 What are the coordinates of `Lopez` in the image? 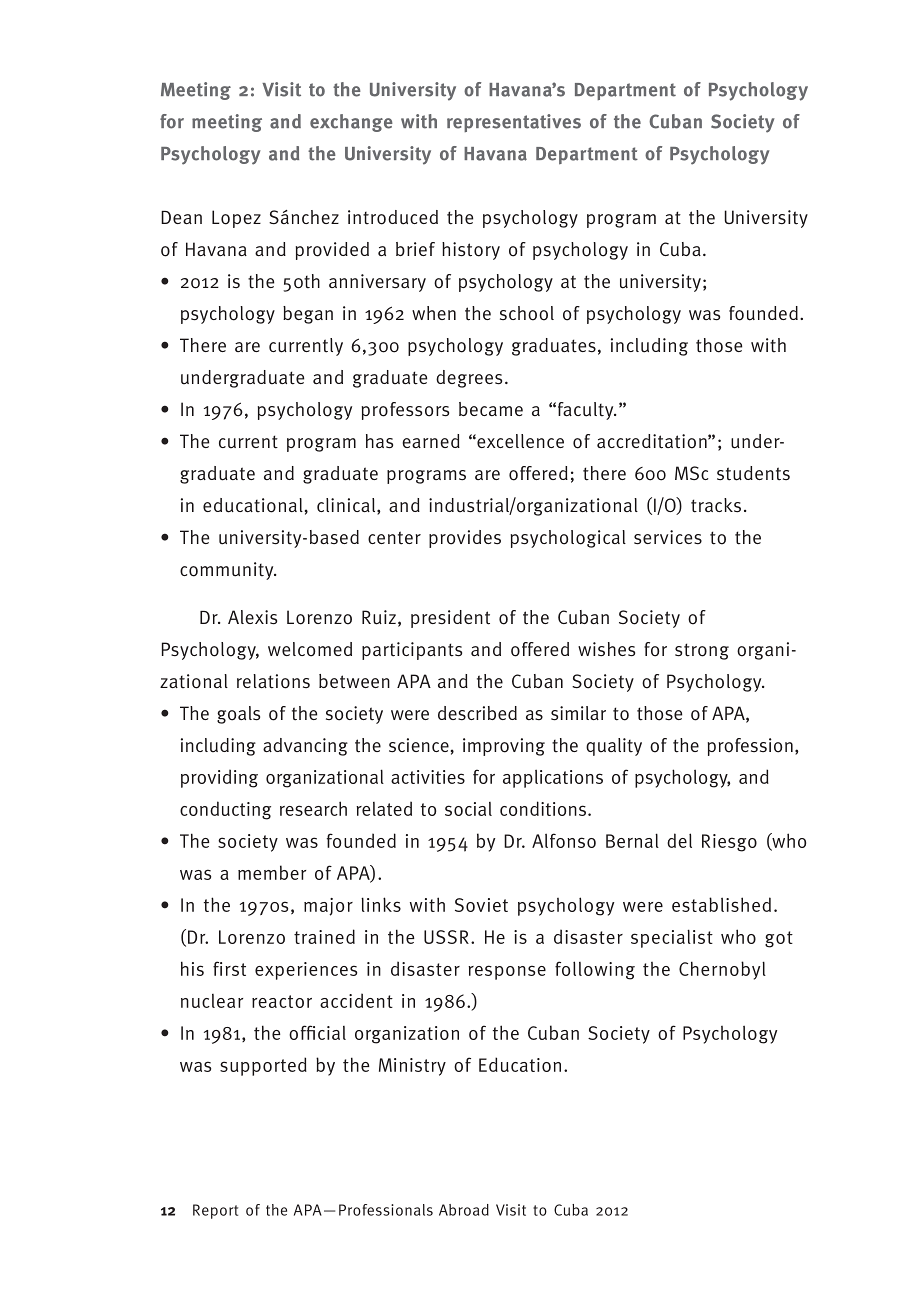 It's located at (236, 219).
